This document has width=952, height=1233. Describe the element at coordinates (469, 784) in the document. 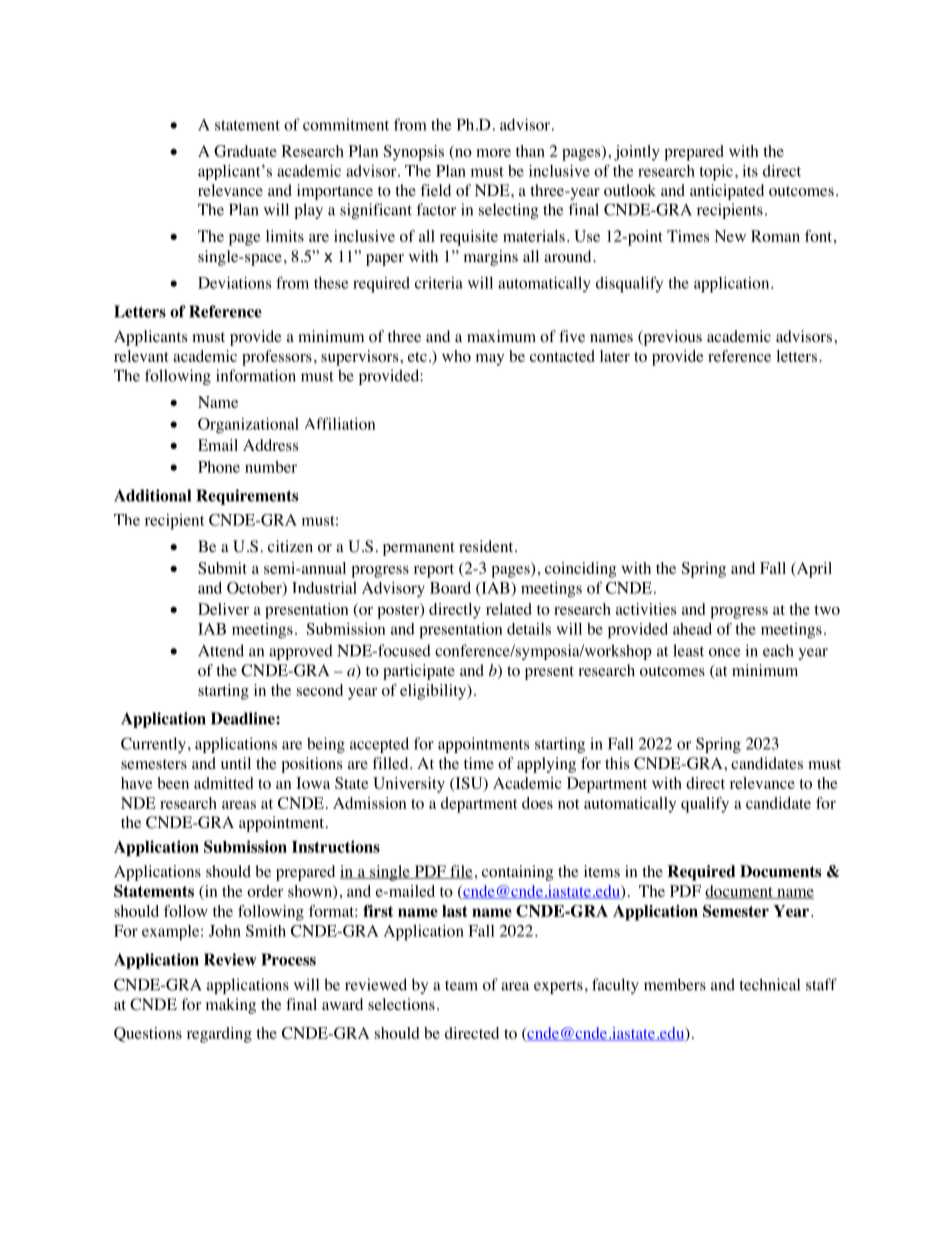

I see `ISU` at that location.
